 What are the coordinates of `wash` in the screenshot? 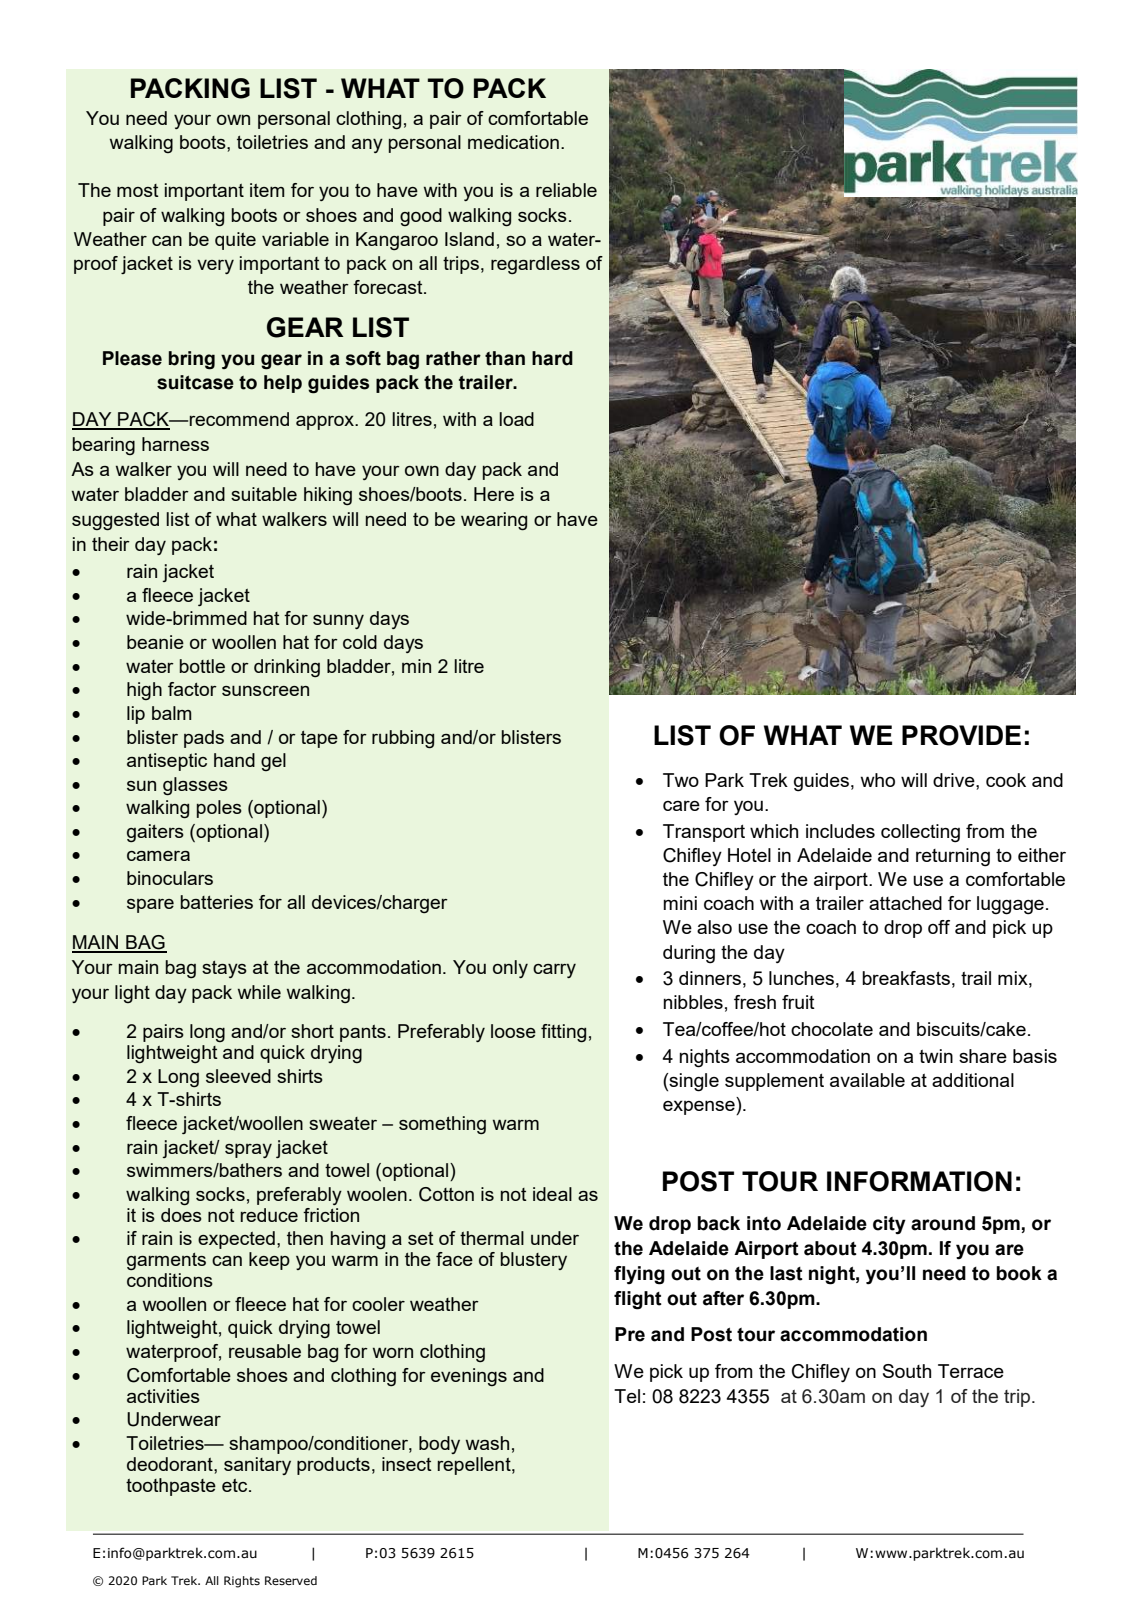 It's located at (487, 1443).
